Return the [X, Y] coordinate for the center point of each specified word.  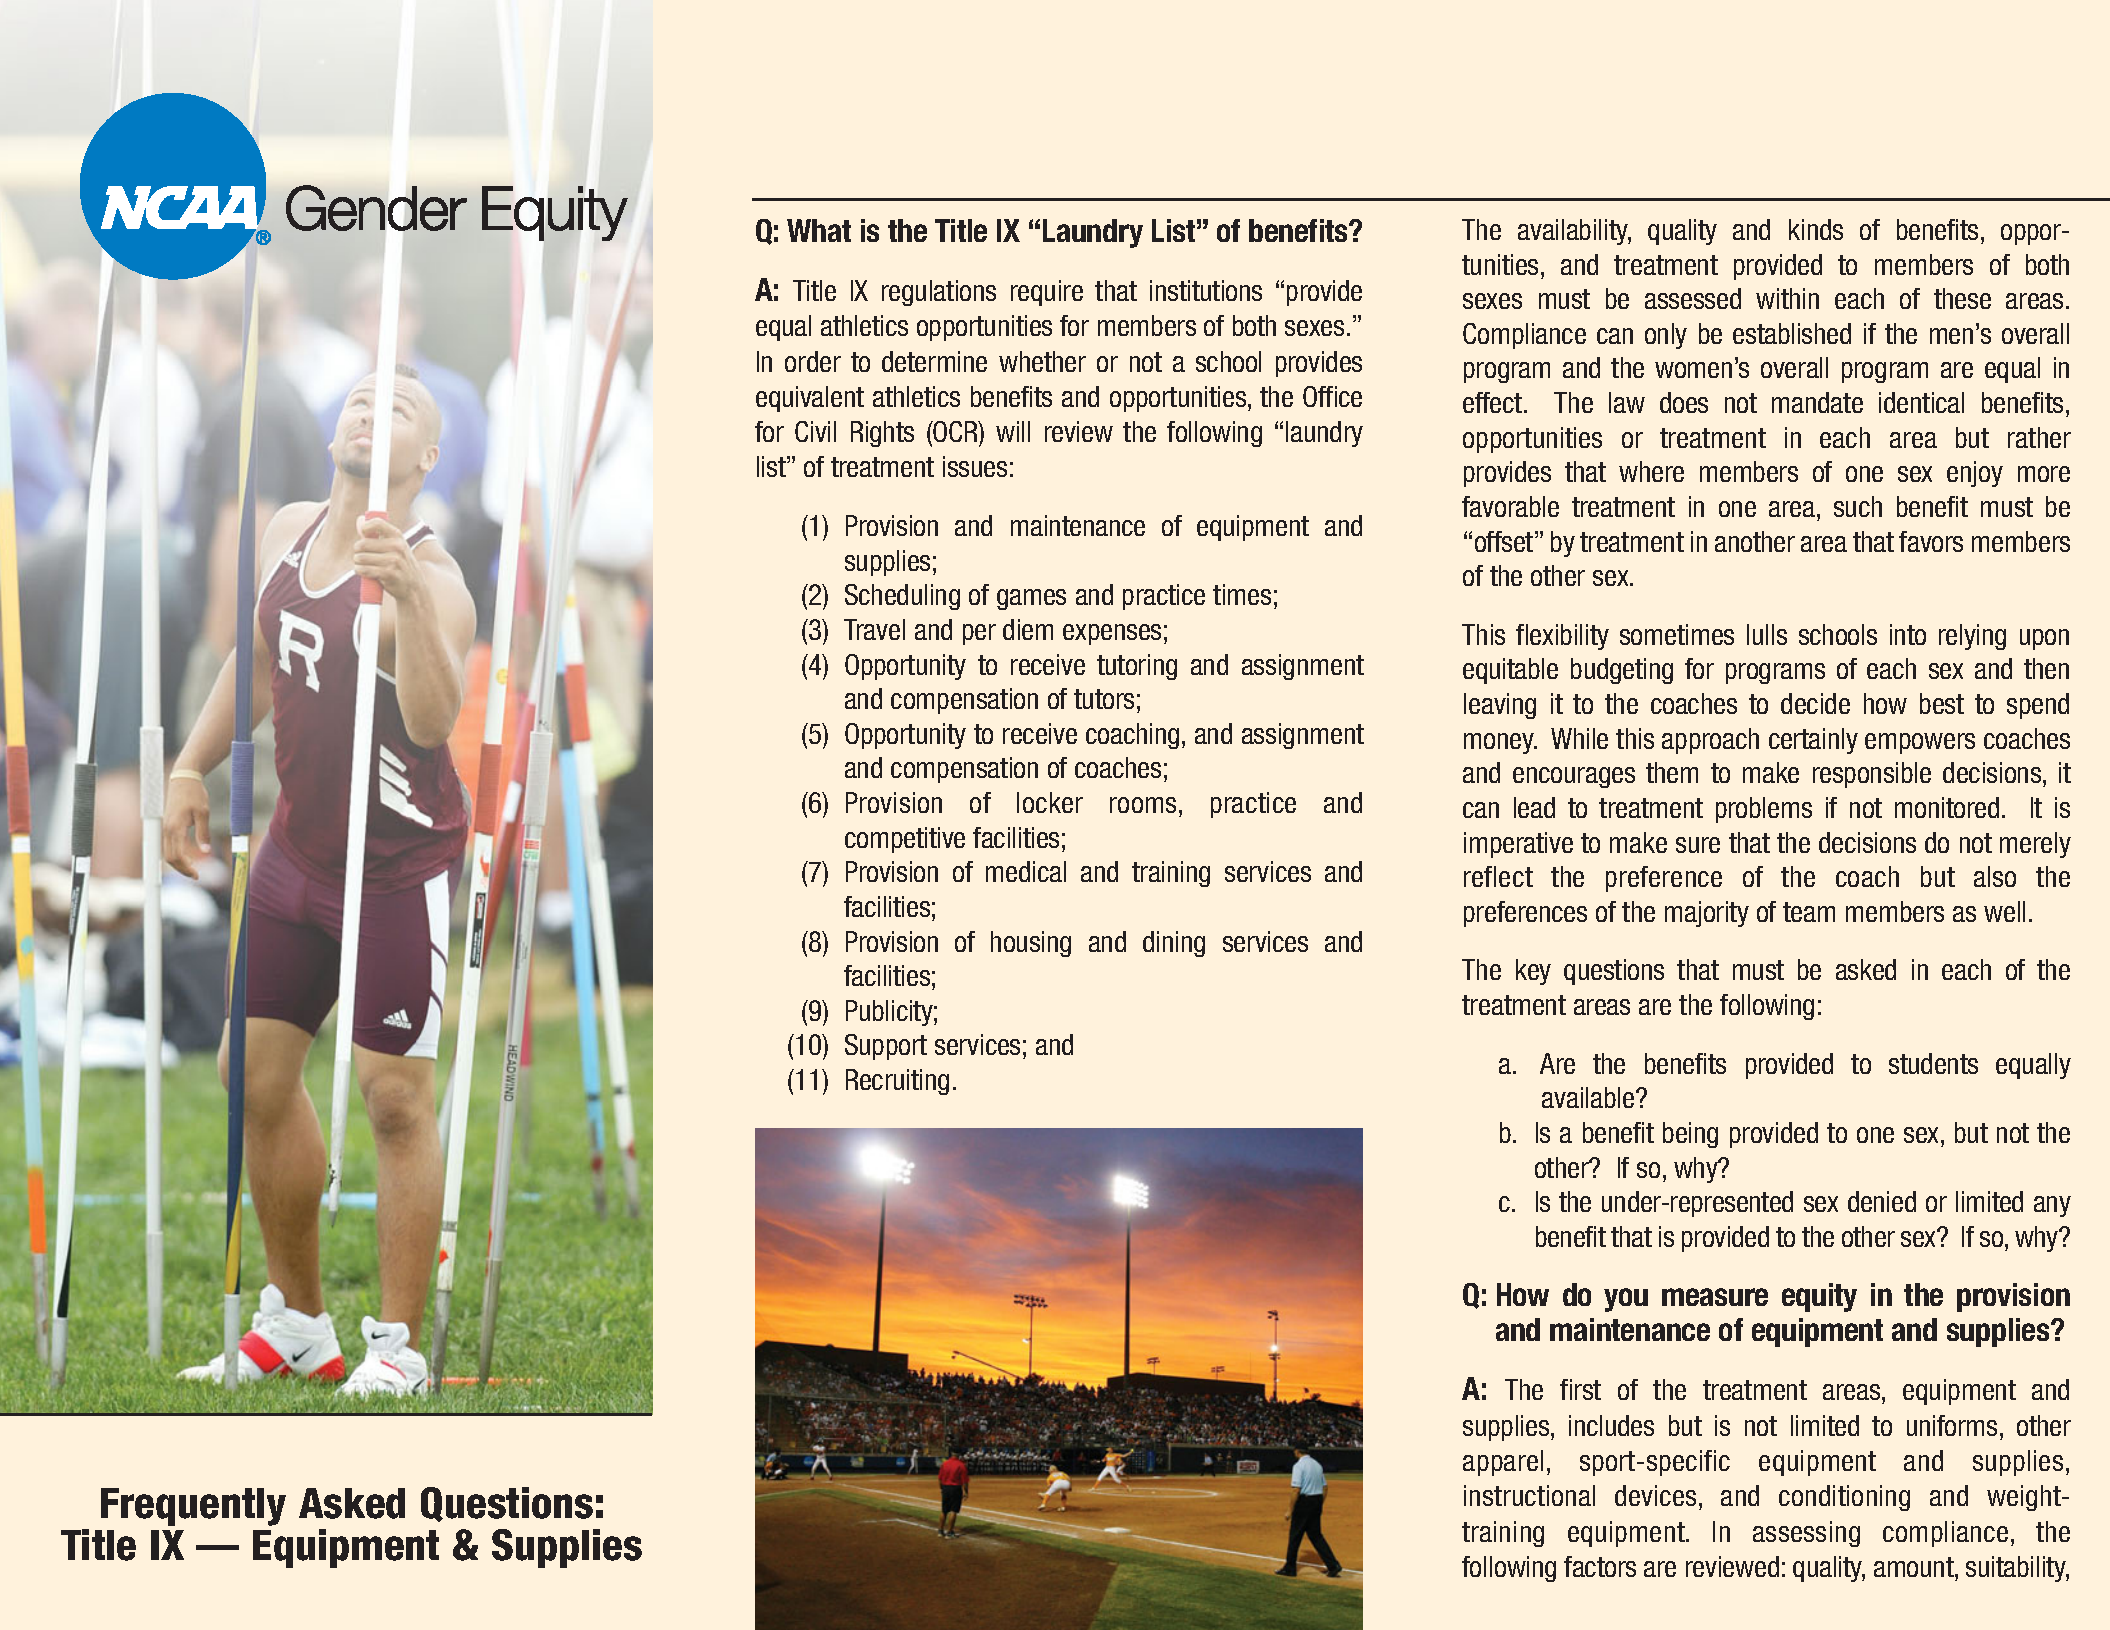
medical [1026, 871]
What [819, 230]
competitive [905, 840]
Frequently [193, 1507]
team [1809, 912]
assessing [1806, 1534]
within [1787, 298]
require [1047, 293]
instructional [1529, 1495]
